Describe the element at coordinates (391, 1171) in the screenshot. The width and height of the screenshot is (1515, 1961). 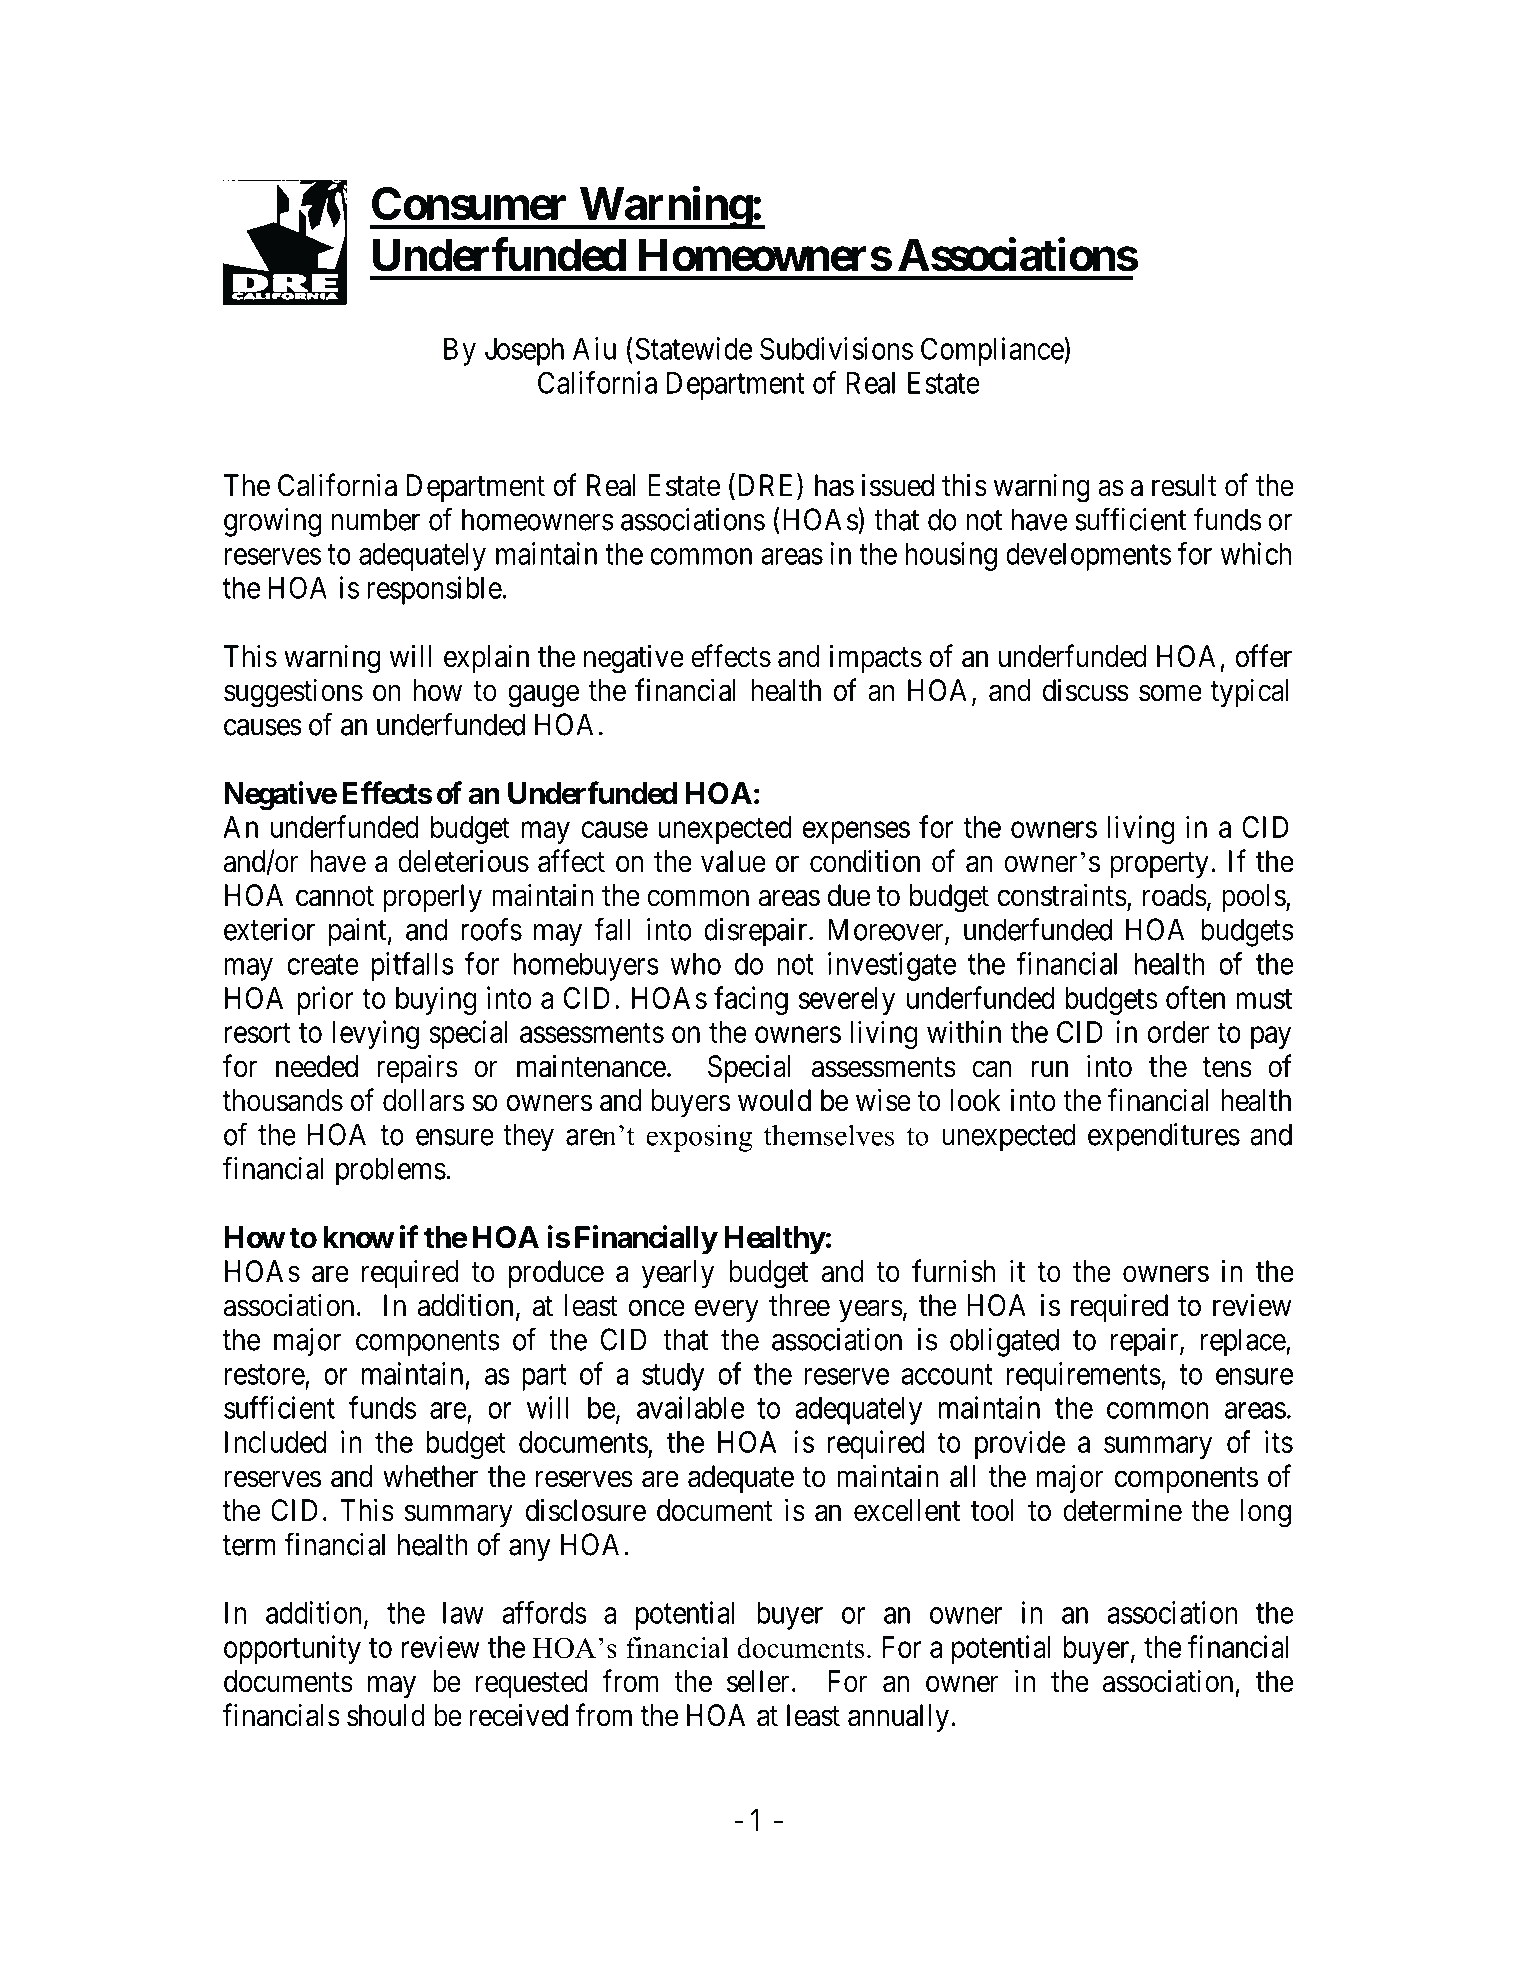
I see `problems` at that location.
